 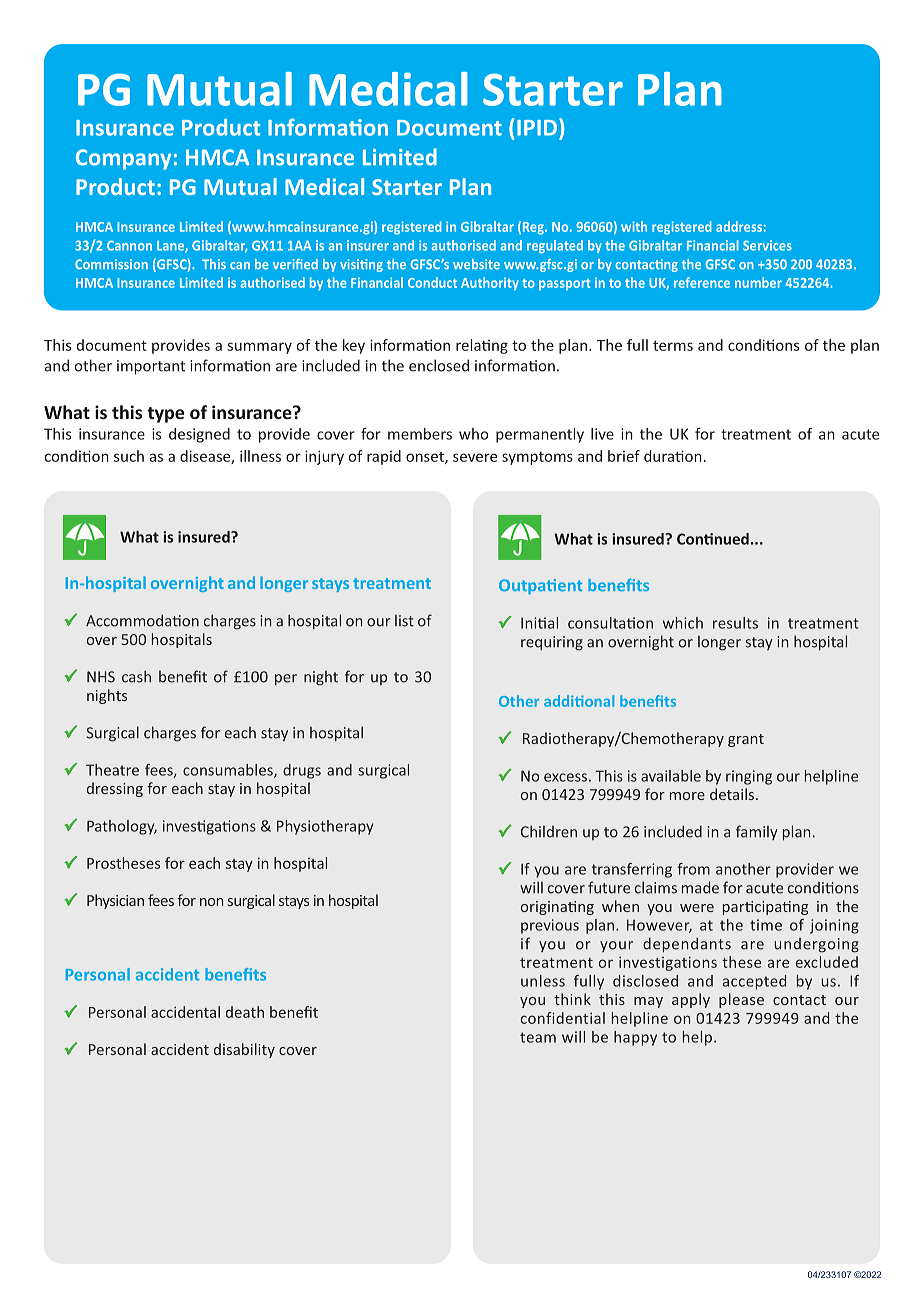 I want to click on death, so click(x=245, y=1012).
